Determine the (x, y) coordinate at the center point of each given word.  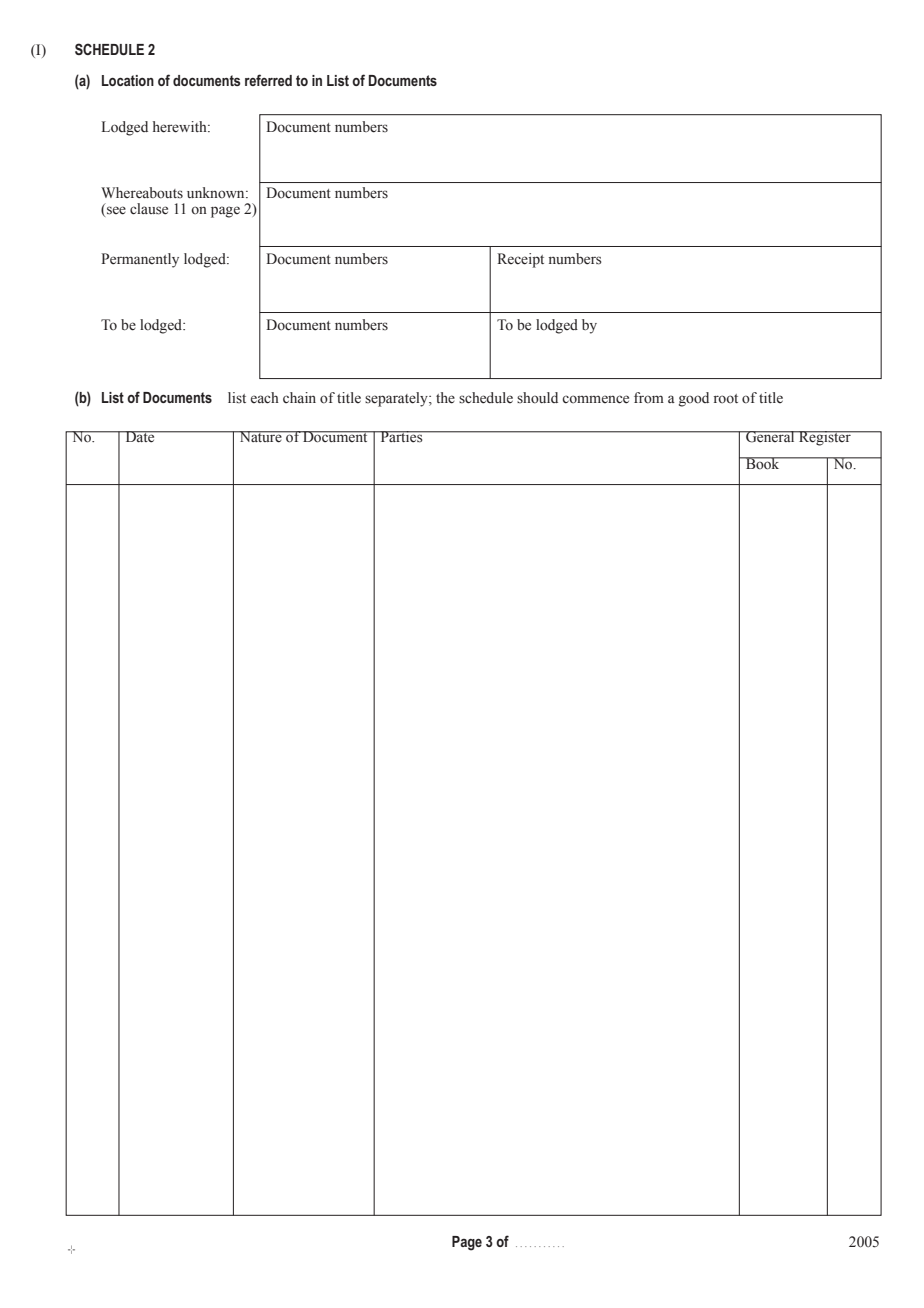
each (265, 398)
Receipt (520, 260)
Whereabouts (142, 193)
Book (763, 463)
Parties (401, 437)
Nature (260, 437)
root (726, 398)
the (445, 398)
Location (128, 80)
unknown (217, 193)
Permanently (140, 260)
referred (268, 80)
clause (149, 209)
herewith (181, 127)
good (694, 399)
